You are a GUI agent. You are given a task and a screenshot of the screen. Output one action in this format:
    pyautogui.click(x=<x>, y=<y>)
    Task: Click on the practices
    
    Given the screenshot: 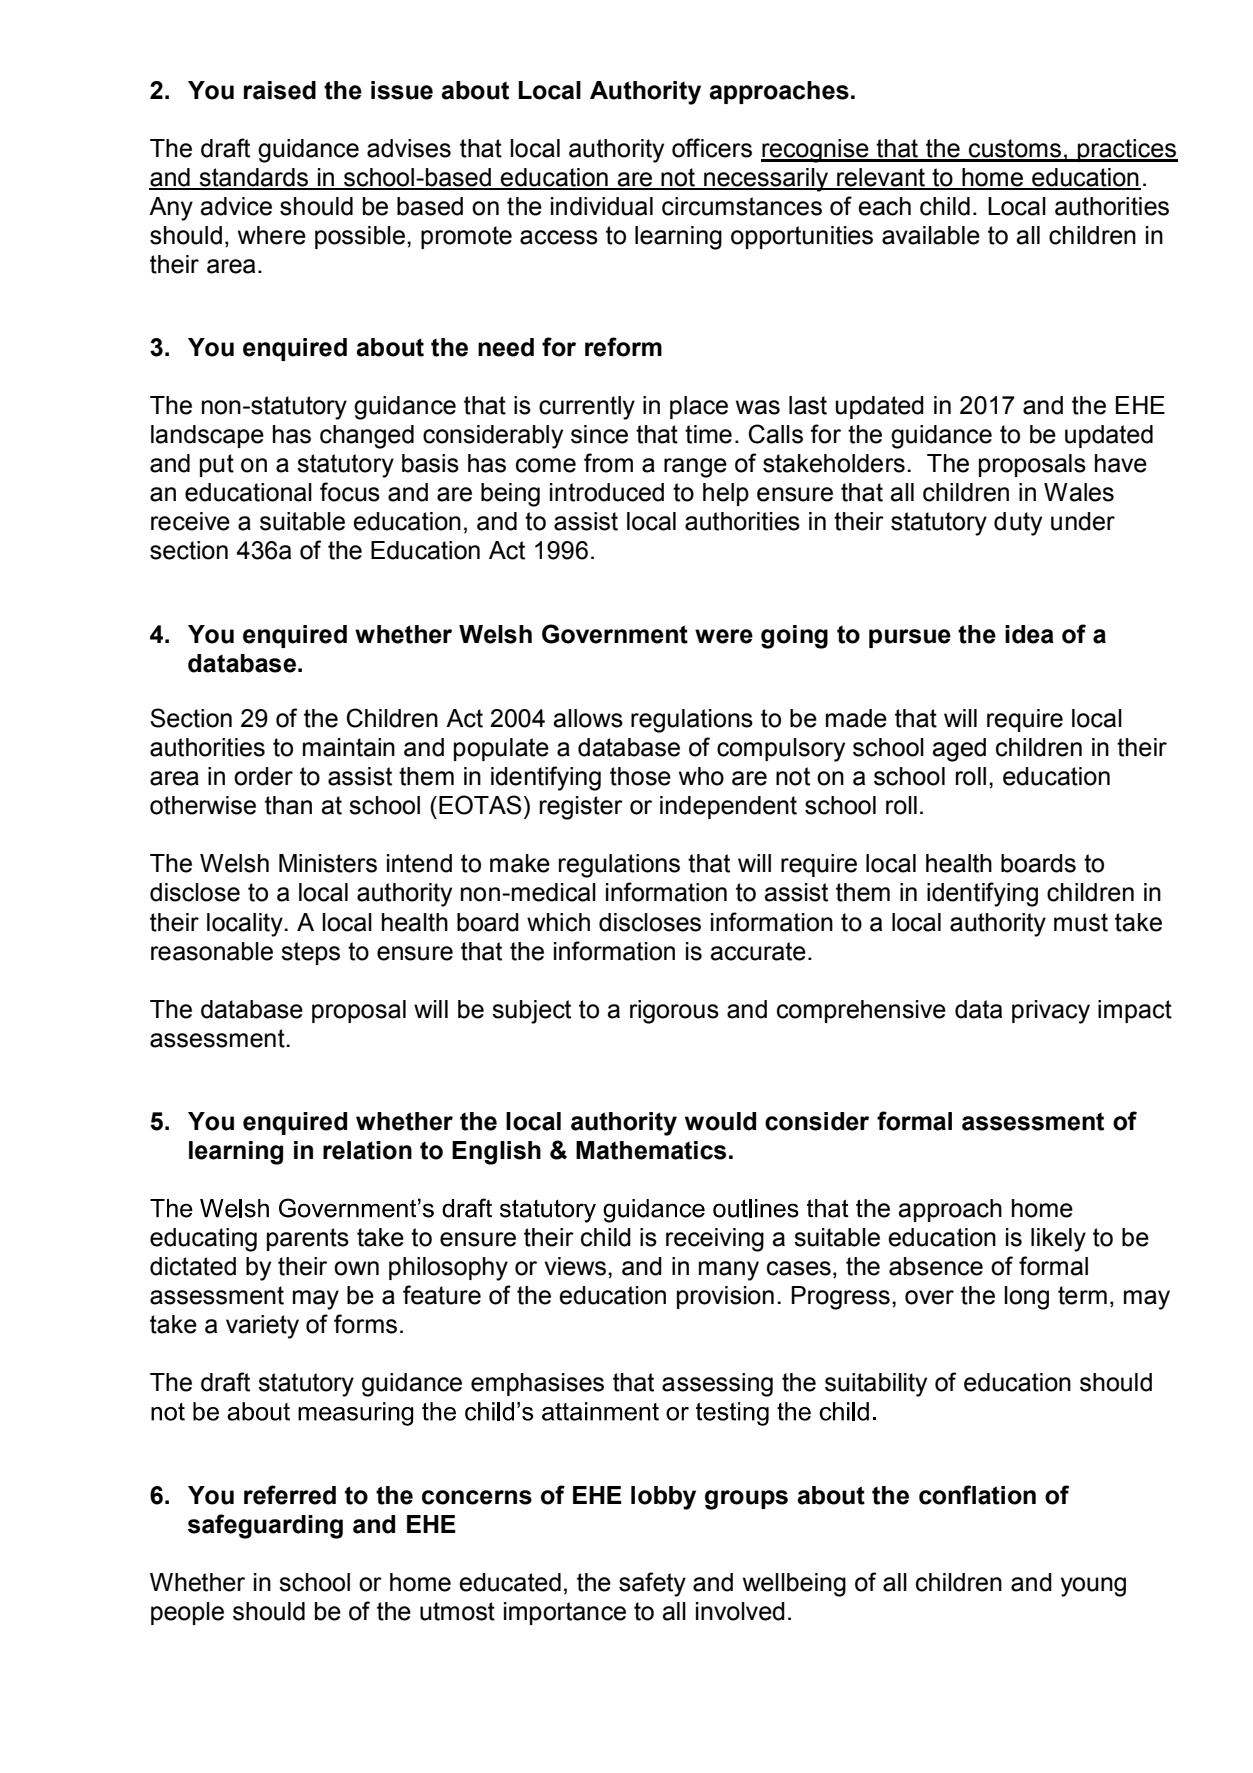 What is the action you would take?
    pyautogui.click(x=1127, y=150)
